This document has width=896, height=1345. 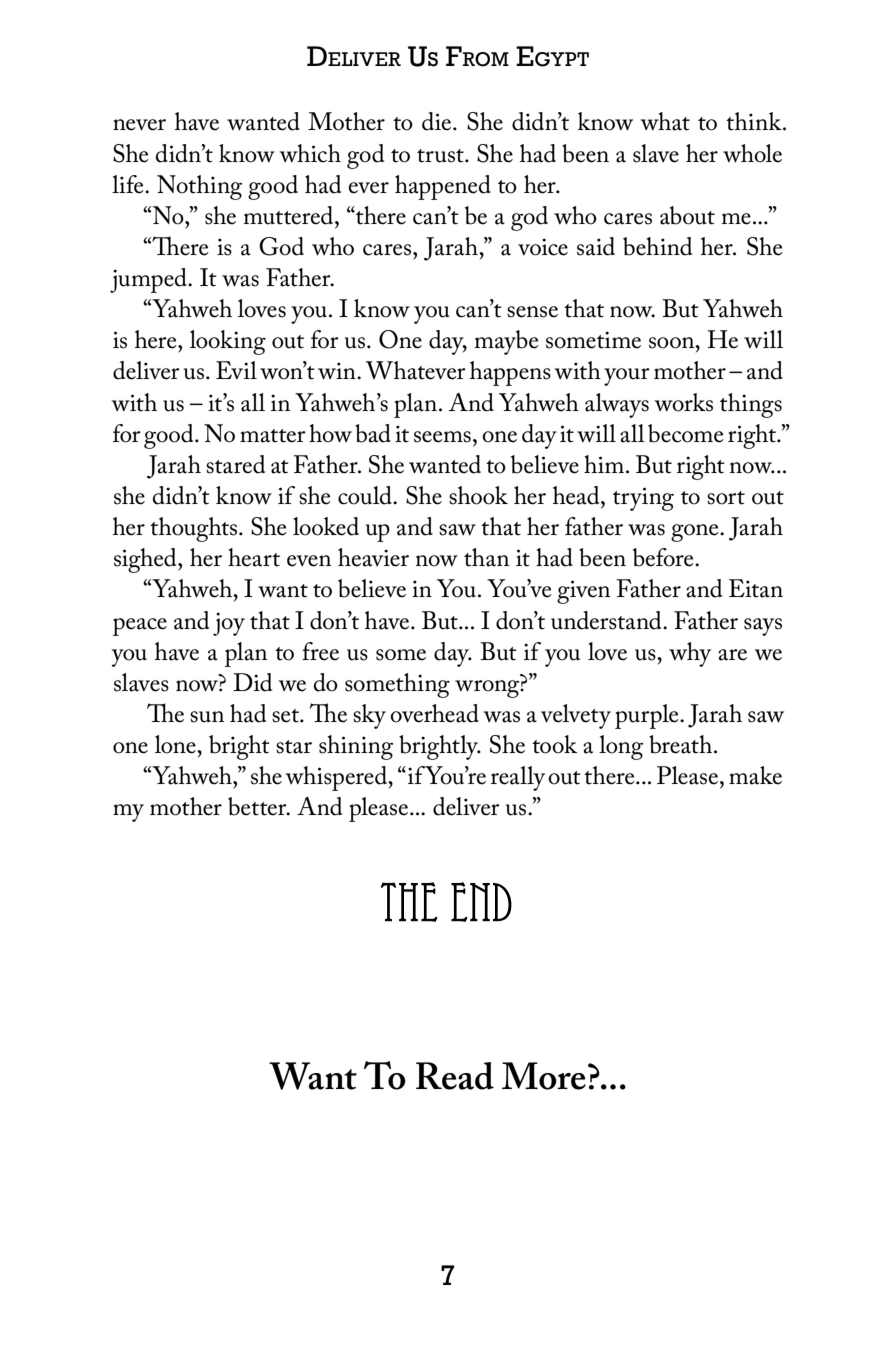 I want to click on than, so click(x=486, y=557).
